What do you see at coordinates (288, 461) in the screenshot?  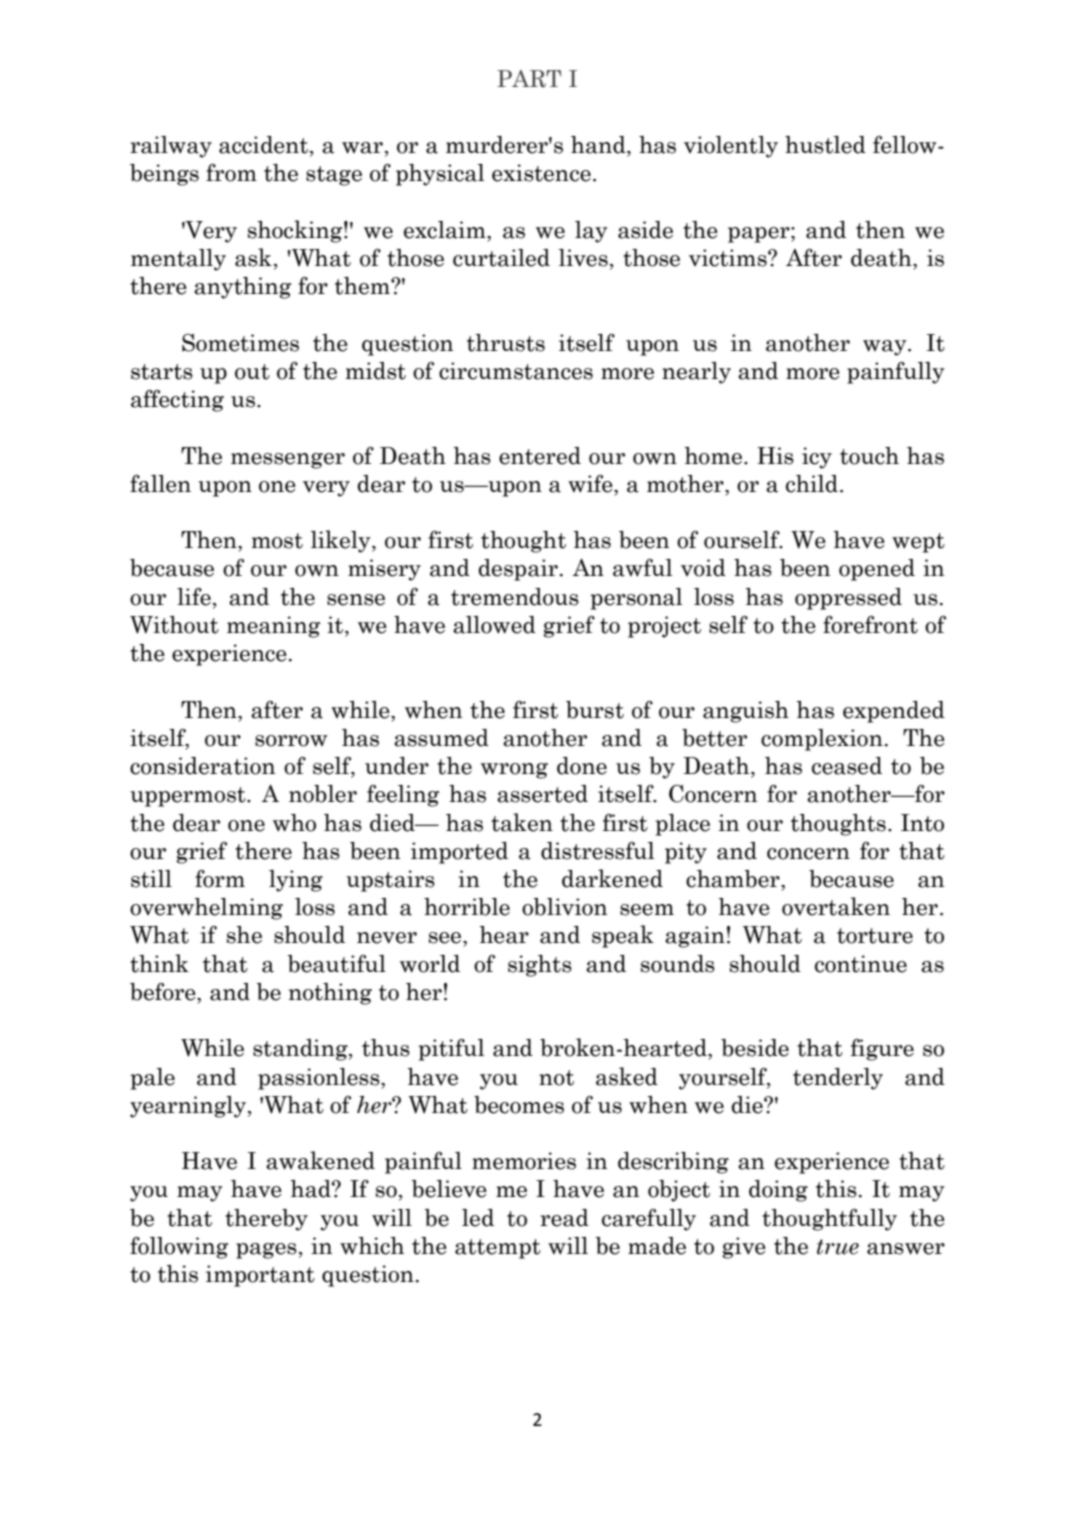 I see `messenger` at bounding box center [288, 461].
